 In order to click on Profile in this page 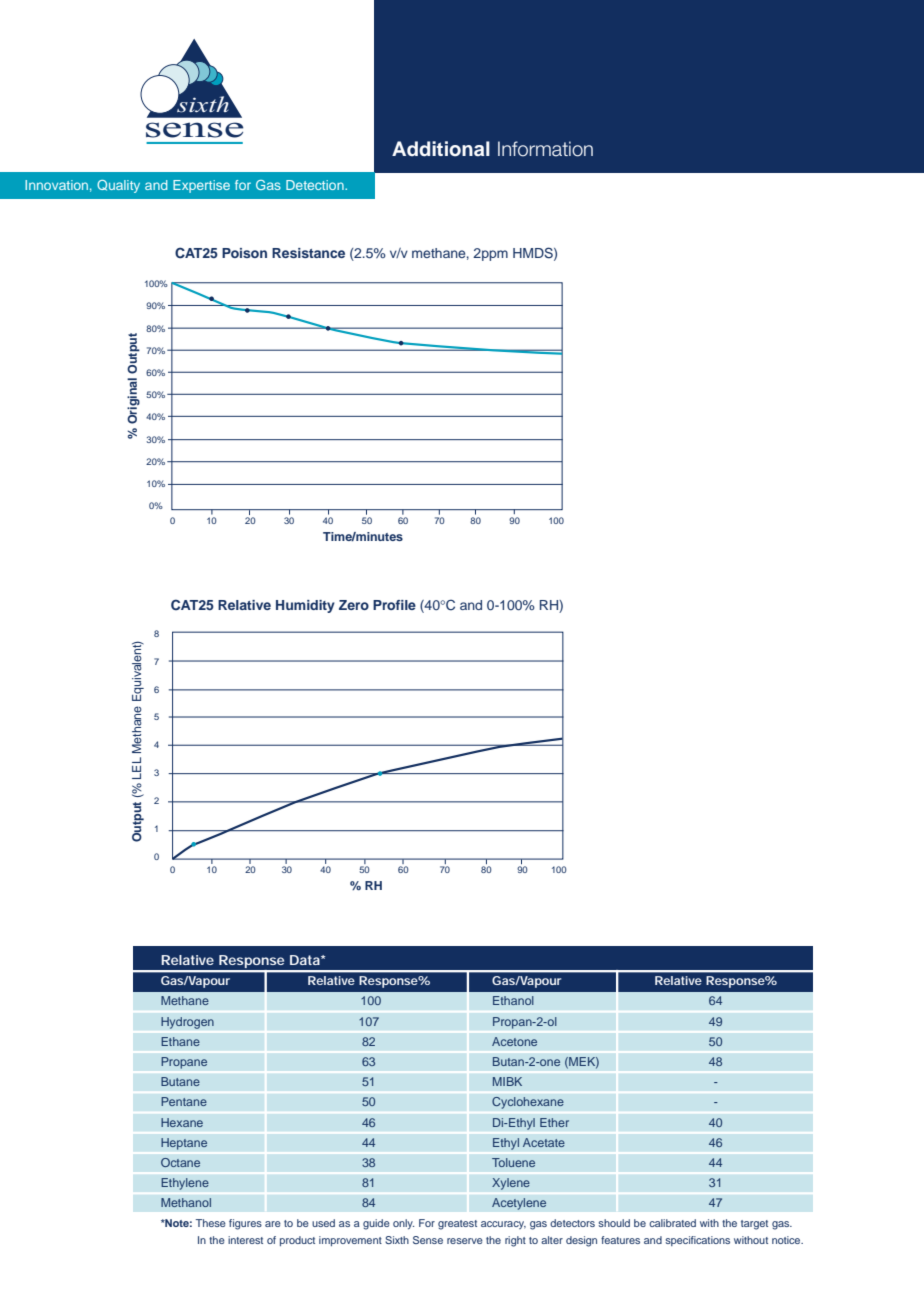, I will do `click(394, 605)`.
